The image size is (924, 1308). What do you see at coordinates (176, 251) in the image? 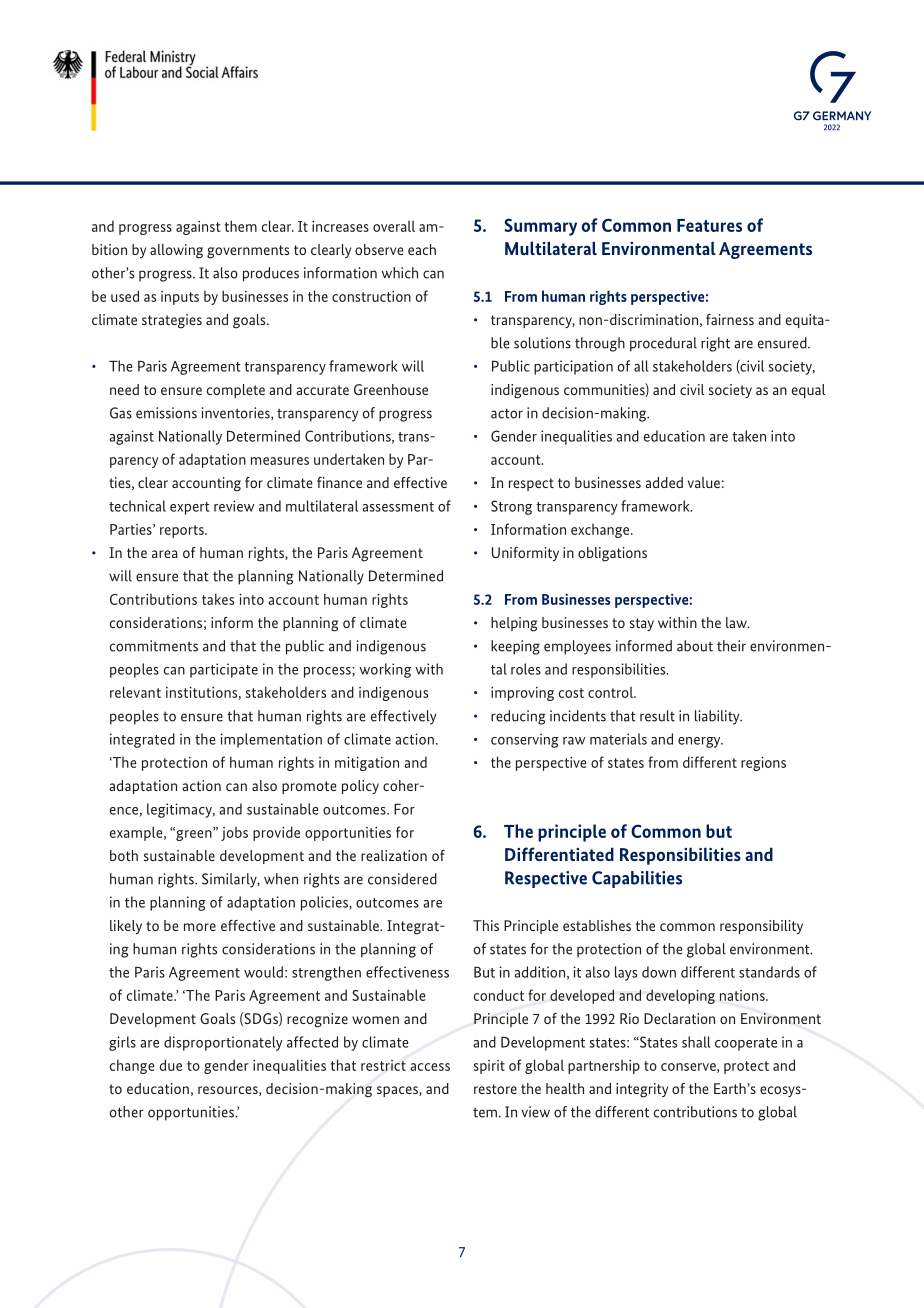
I see `allowing` at bounding box center [176, 251].
